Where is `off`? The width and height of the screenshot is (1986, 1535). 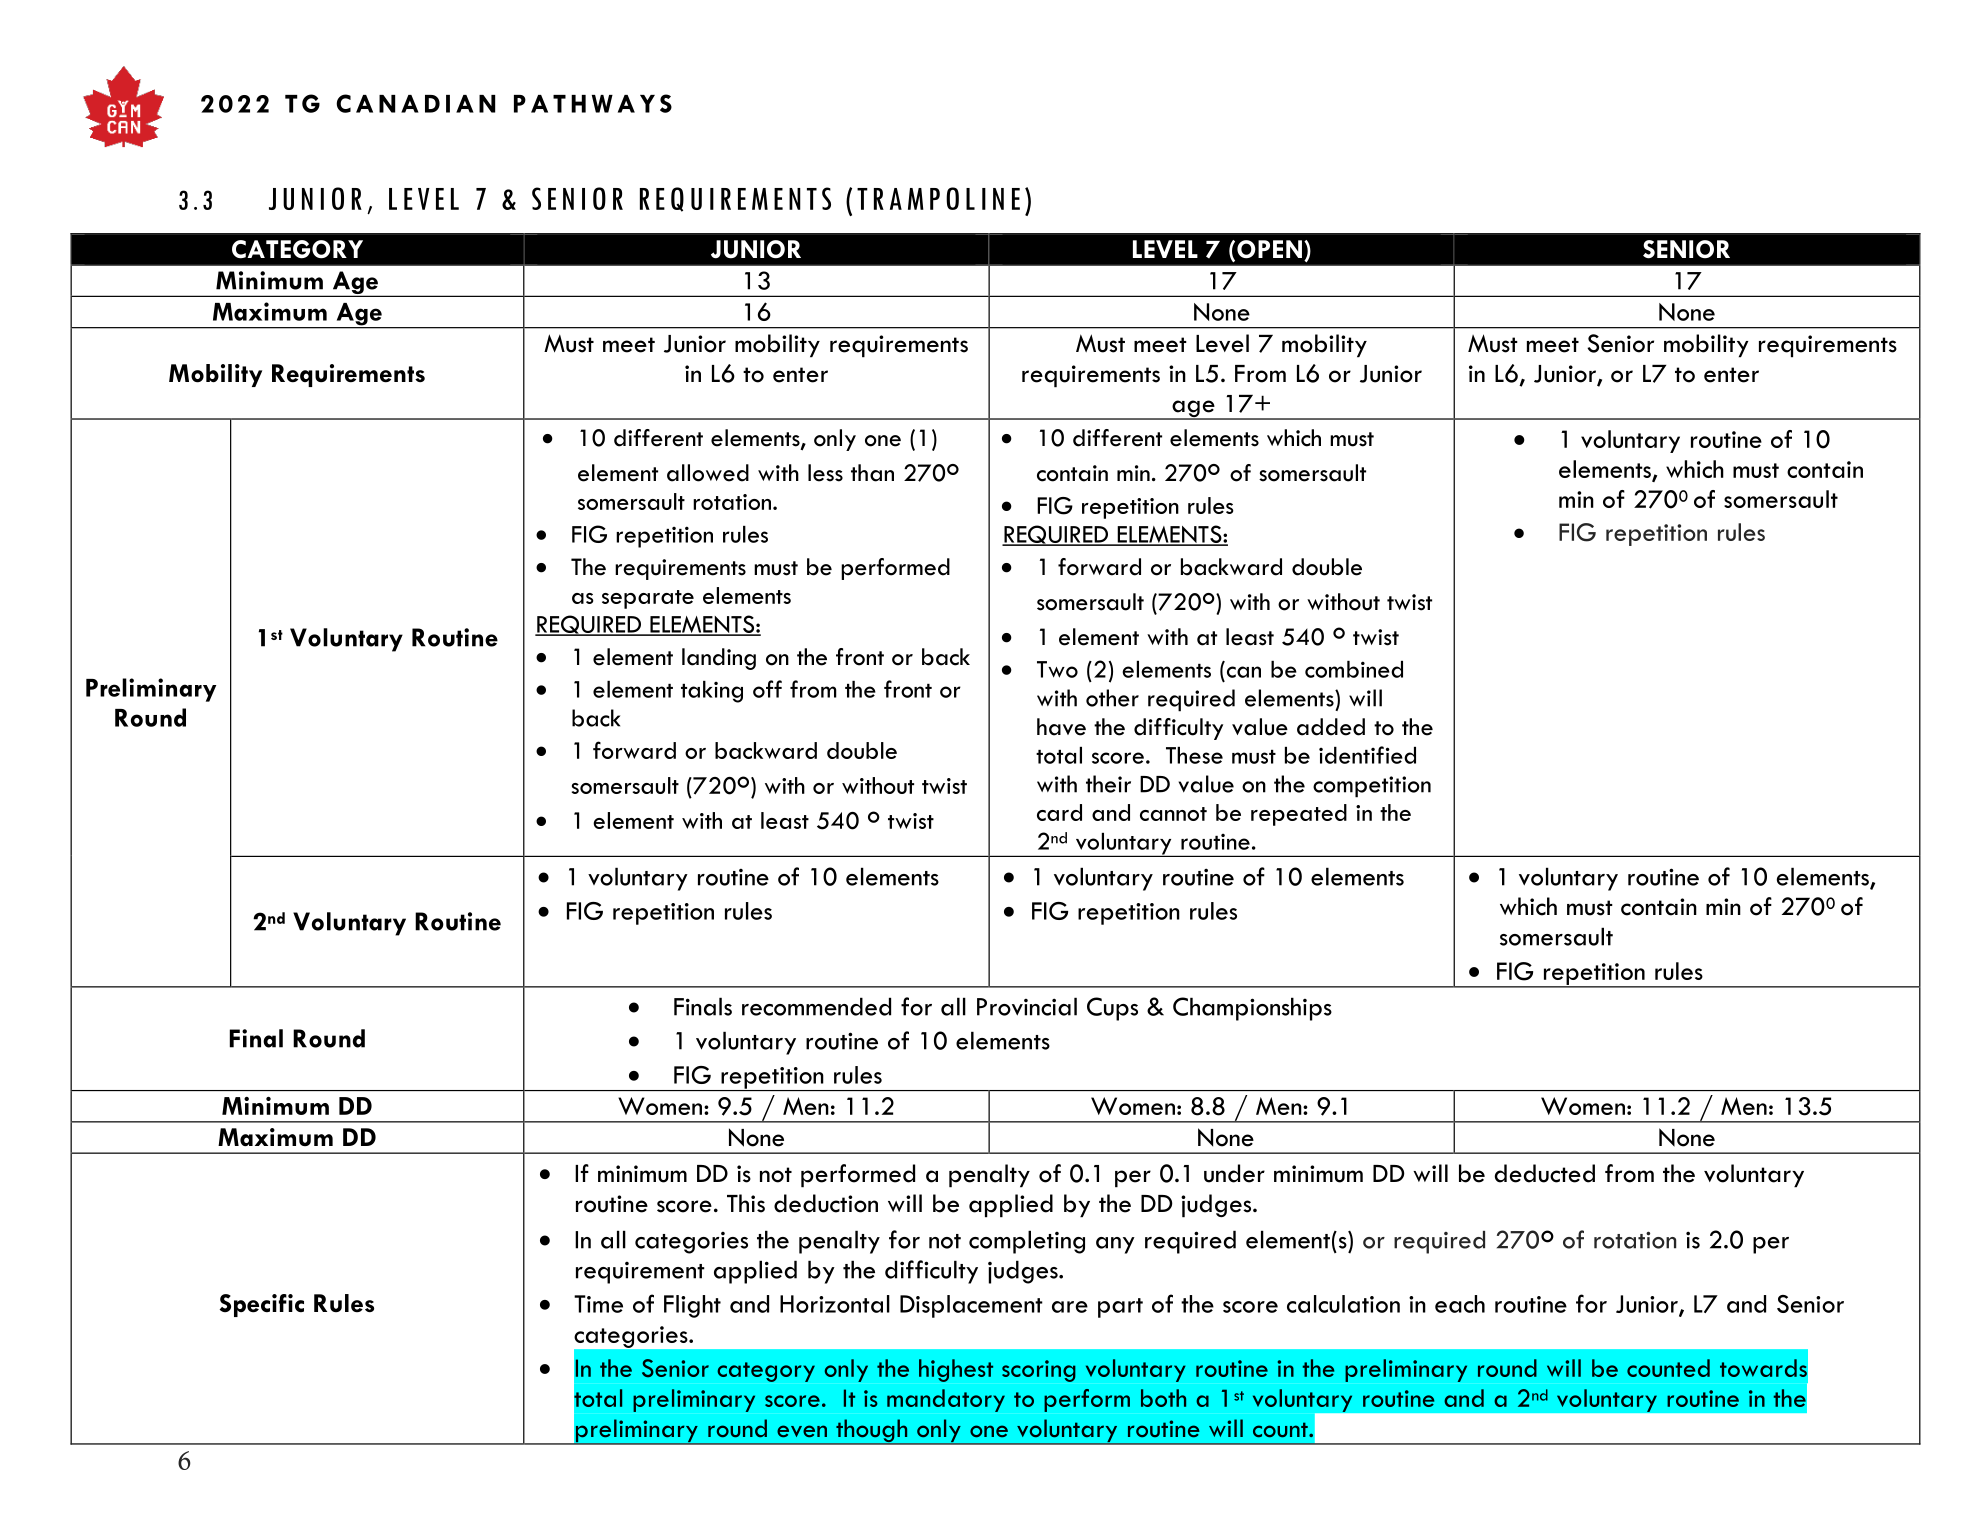
off is located at coordinates (767, 689).
